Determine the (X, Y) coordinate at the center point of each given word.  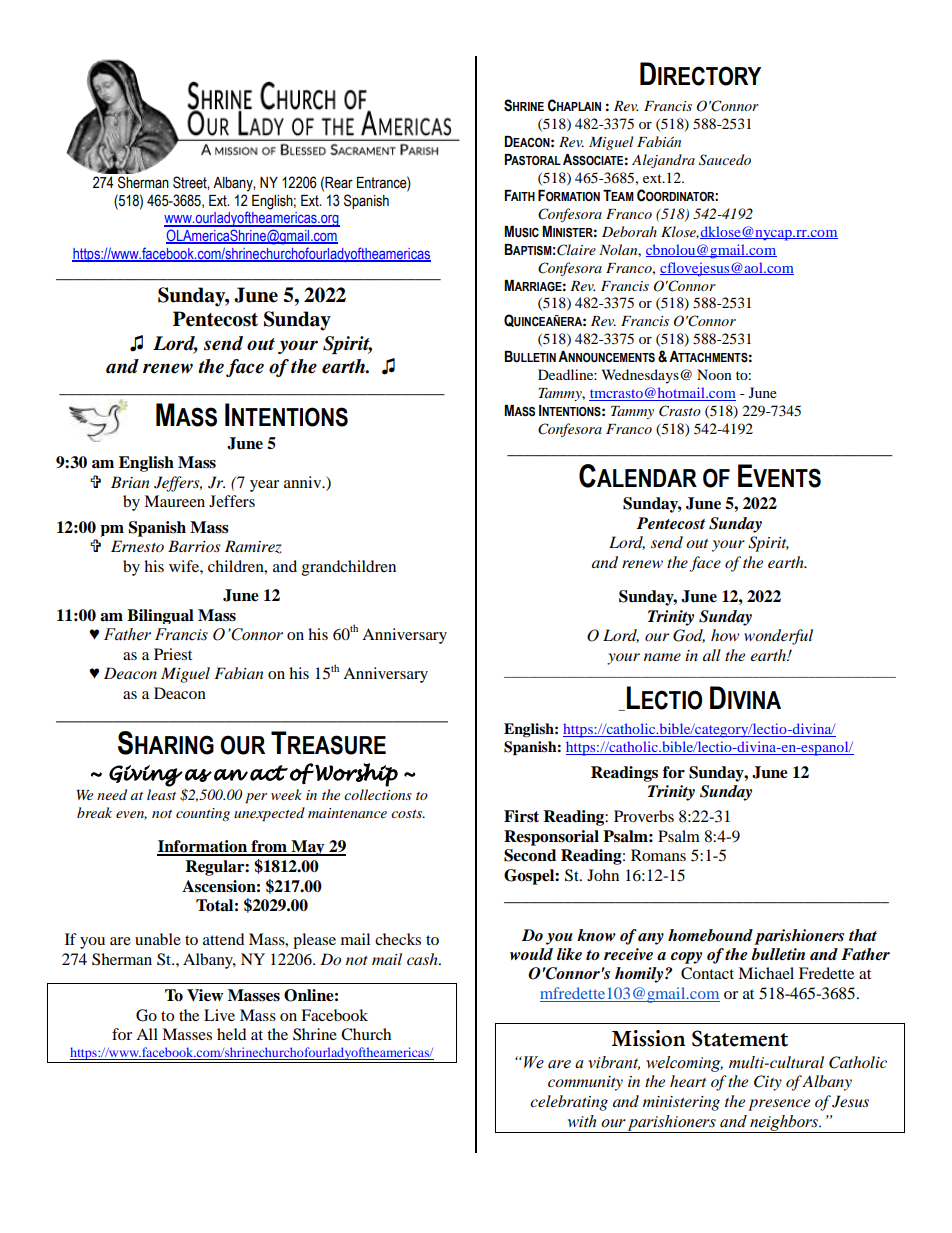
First (521, 816)
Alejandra (663, 161)
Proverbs (644, 816)
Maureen (174, 501)
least (161, 794)
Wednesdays (641, 376)
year (264, 486)
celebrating (569, 1103)
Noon (714, 374)
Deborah (629, 231)
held (232, 1034)
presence (779, 1105)
